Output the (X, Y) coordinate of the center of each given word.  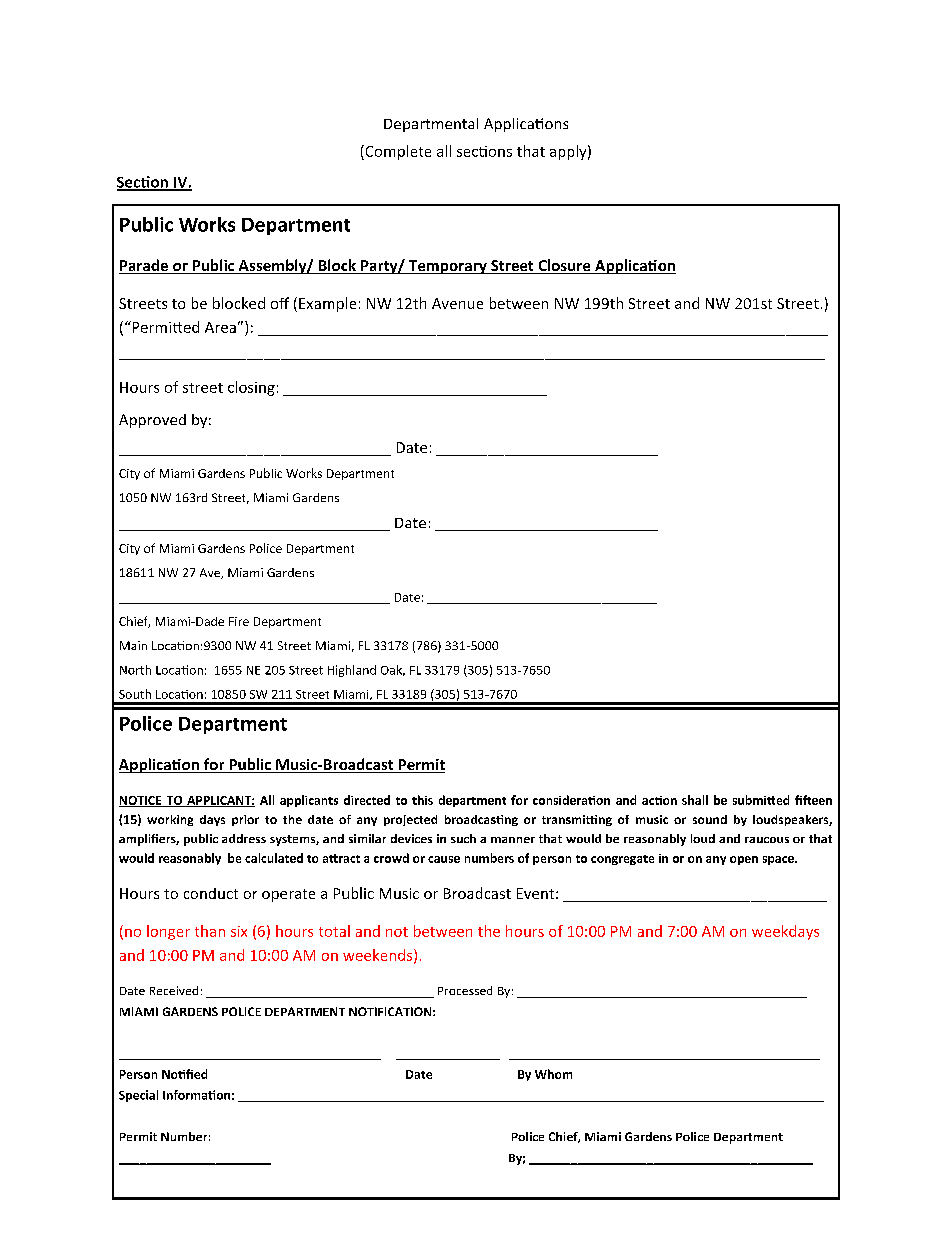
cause (444, 859)
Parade (144, 266)
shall (695, 800)
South (135, 694)
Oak (393, 670)
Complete (397, 152)
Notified (184, 1074)
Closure (564, 266)
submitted (761, 800)
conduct (211, 893)
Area (220, 327)
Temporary (447, 267)
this (422, 800)
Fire (239, 621)
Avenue (457, 303)
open (744, 860)
